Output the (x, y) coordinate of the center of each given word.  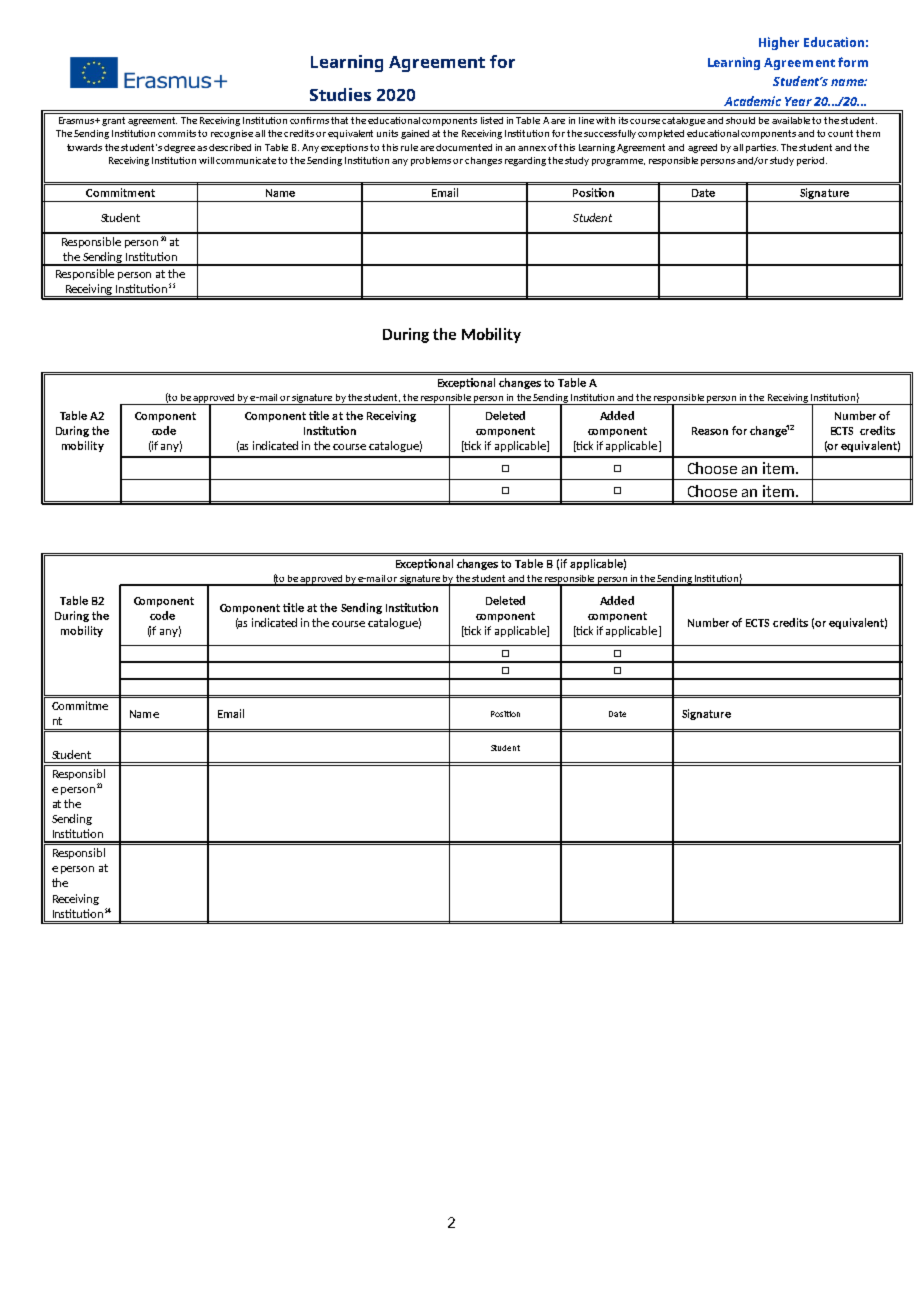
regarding (525, 161)
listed (492, 120)
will (206, 160)
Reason (710, 431)
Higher (779, 43)
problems (432, 161)
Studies (340, 94)
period (812, 161)
